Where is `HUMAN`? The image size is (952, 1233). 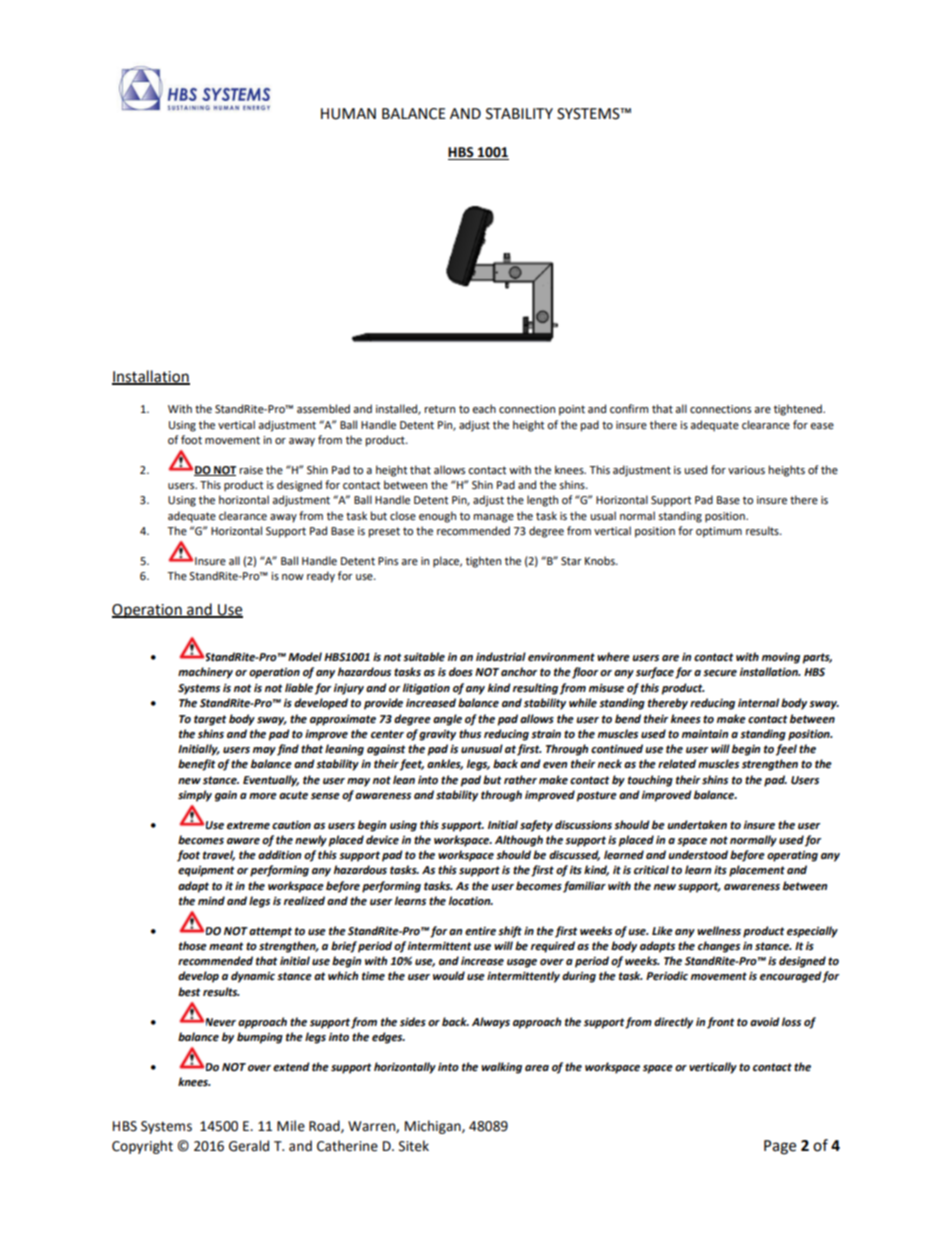 HUMAN is located at coordinates (348, 114).
